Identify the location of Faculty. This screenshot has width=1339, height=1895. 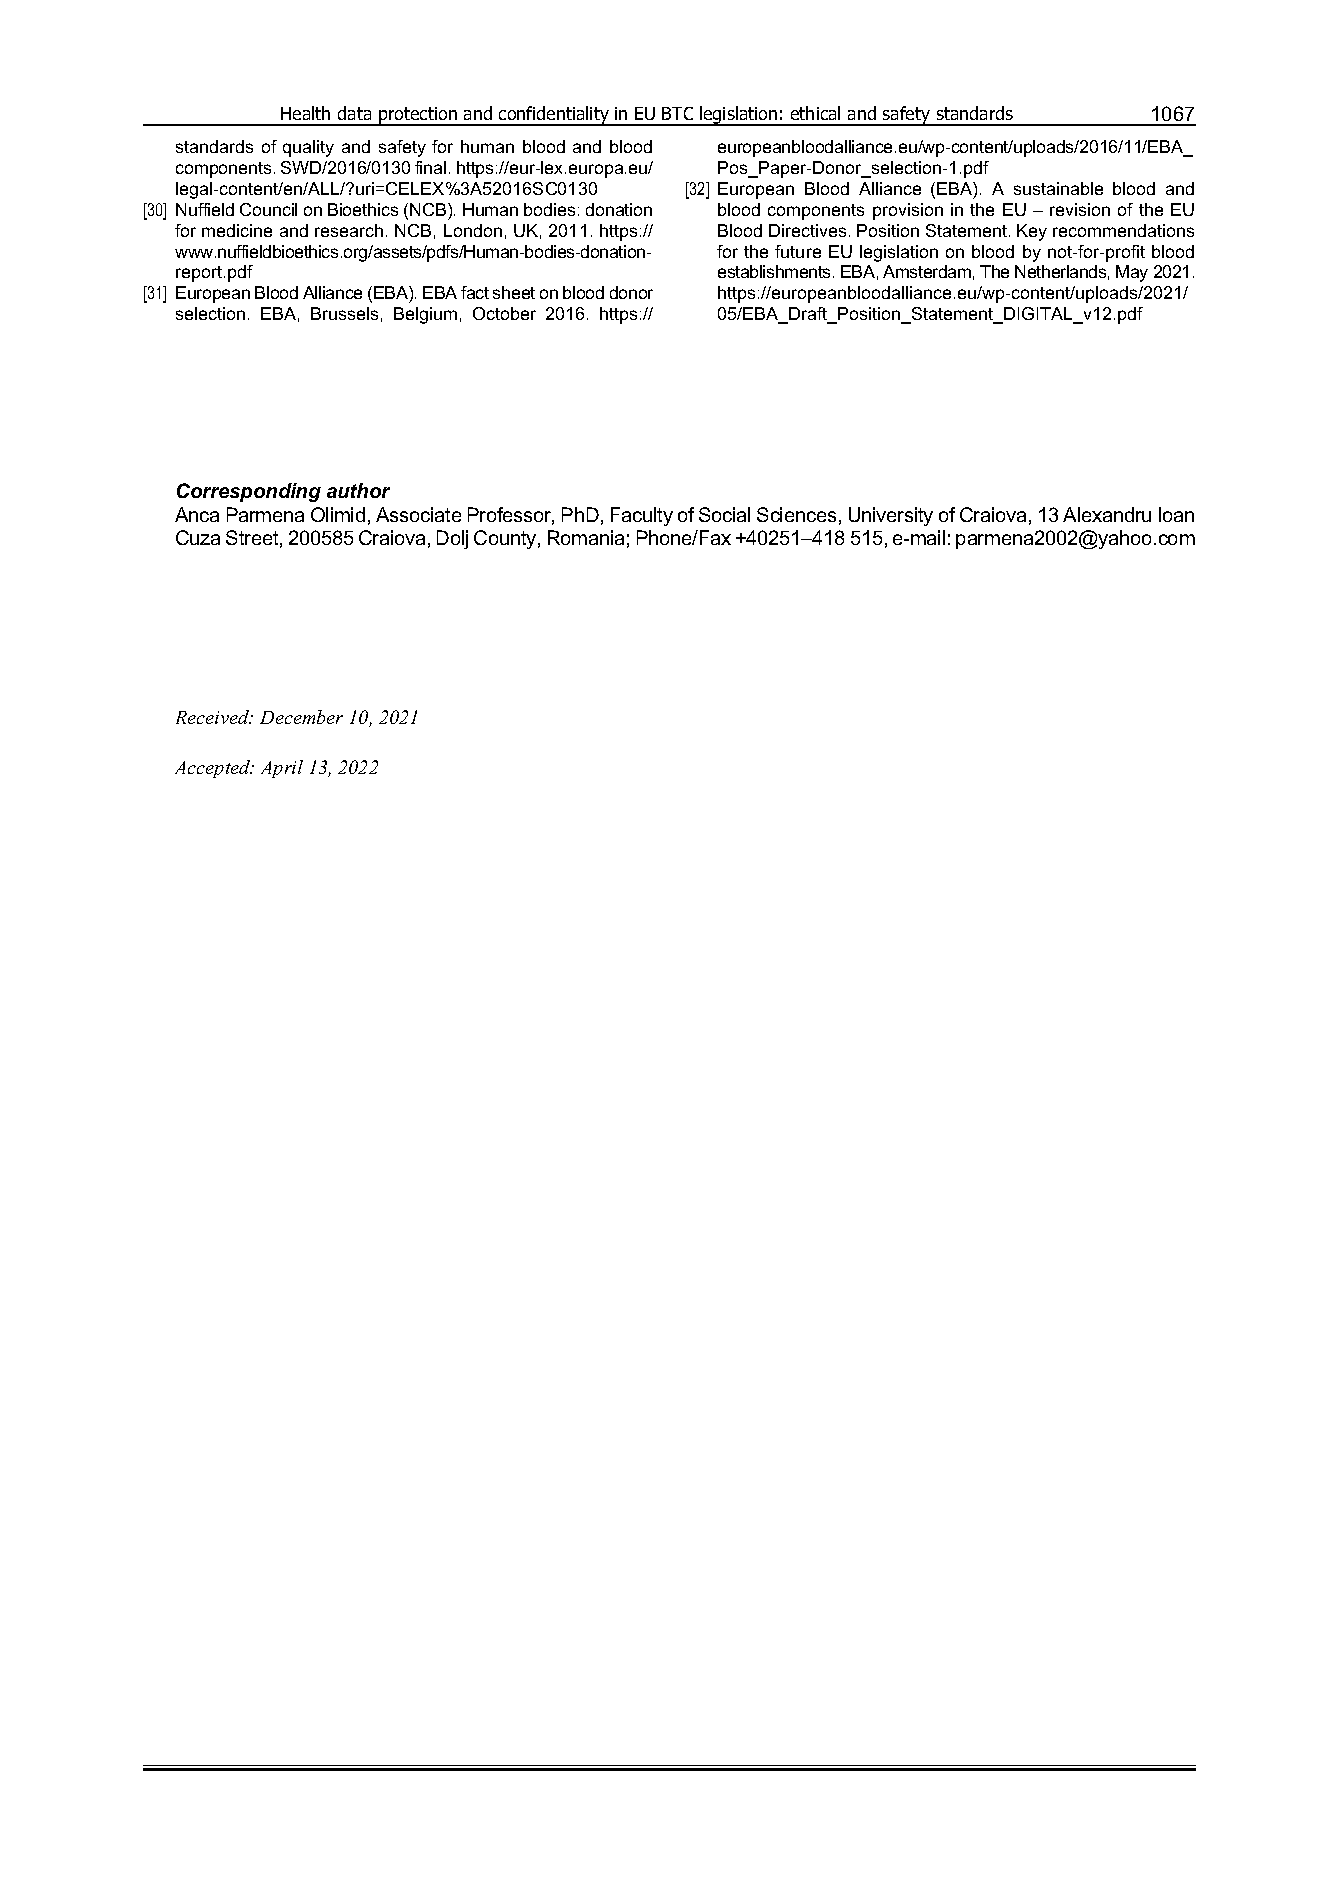
(642, 516).
